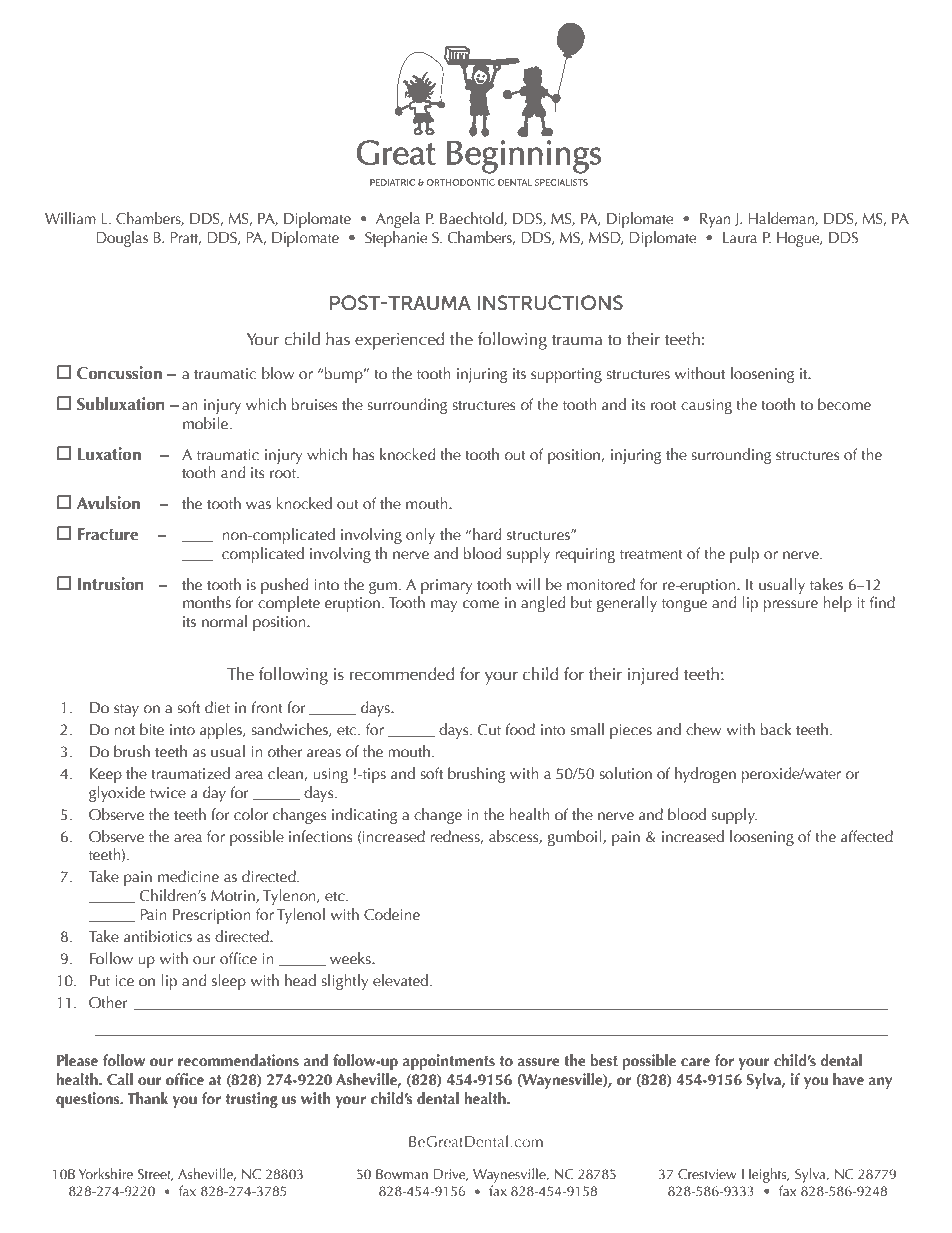  Describe the element at coordinates (740, 238) in the screenshot. I see `Laura` at that location.
